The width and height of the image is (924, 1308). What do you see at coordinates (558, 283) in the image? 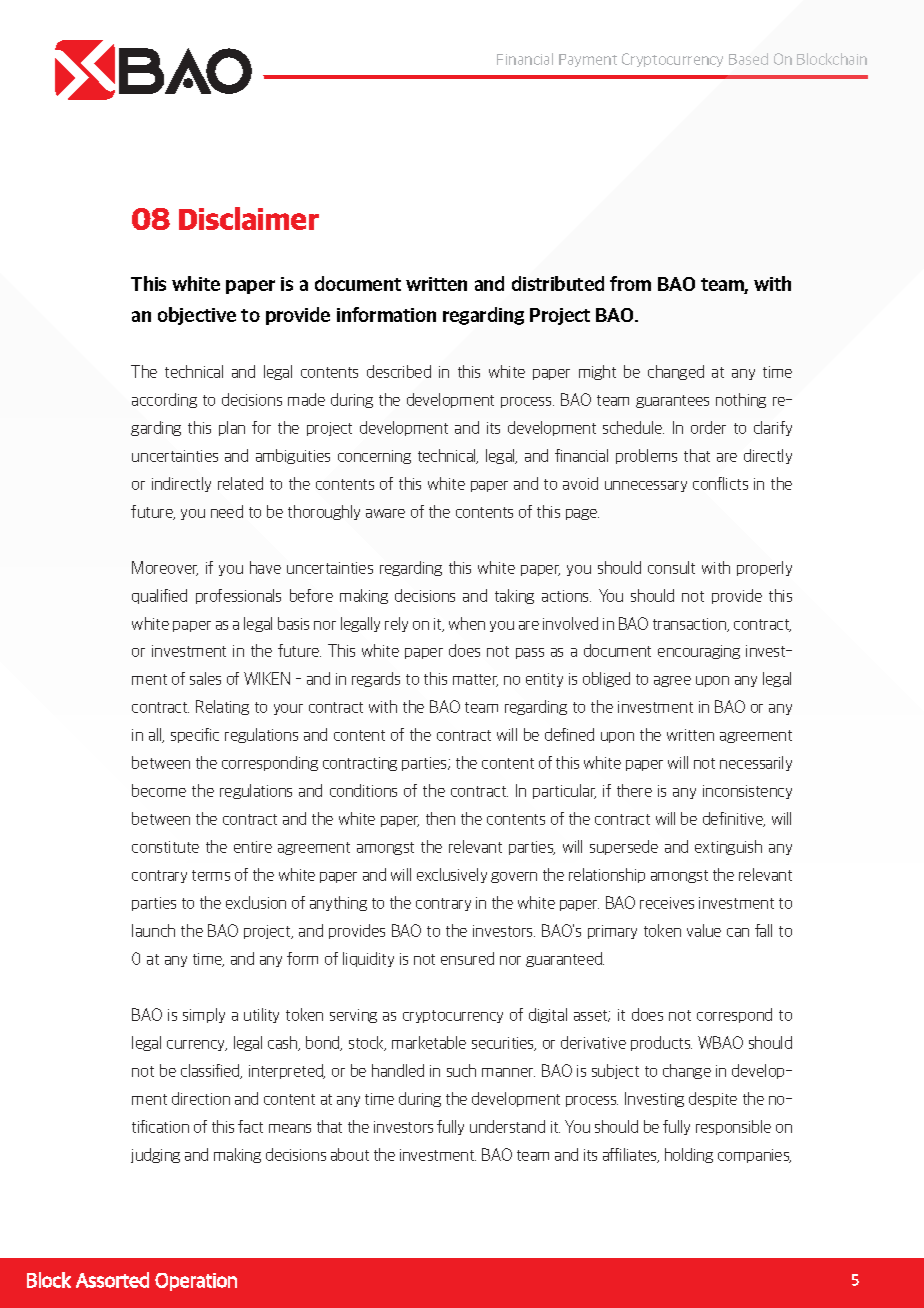
I see `distributed` at bounding box center [558, 283].
